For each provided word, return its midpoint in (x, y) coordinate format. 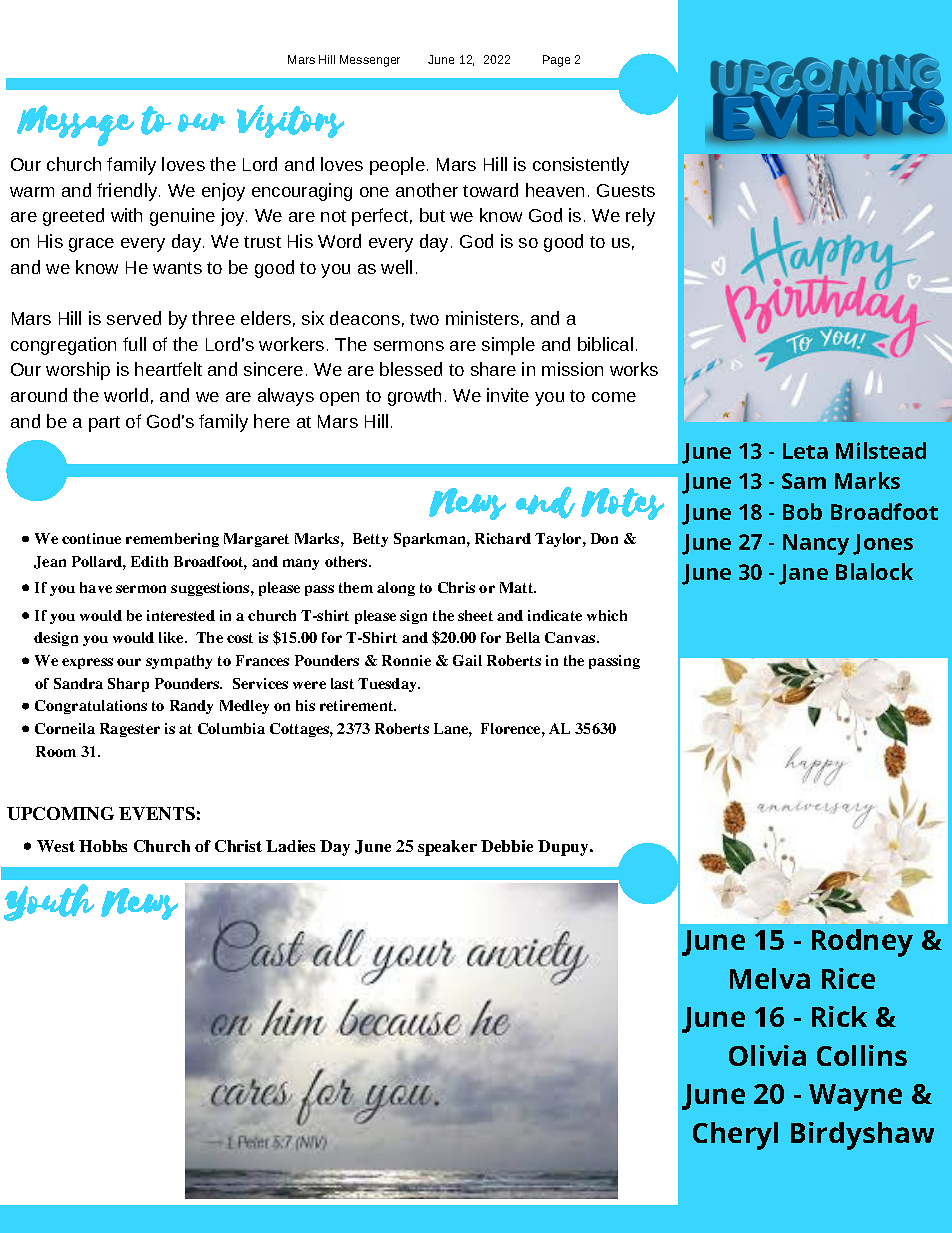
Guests (626, 190)
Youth (49, 902)
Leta (805, 451)
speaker (447, 848)
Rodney (862, 943)
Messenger (370, 61)
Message (75, 125)
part (104, 424)
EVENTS (157, 813)
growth (414, 397)
